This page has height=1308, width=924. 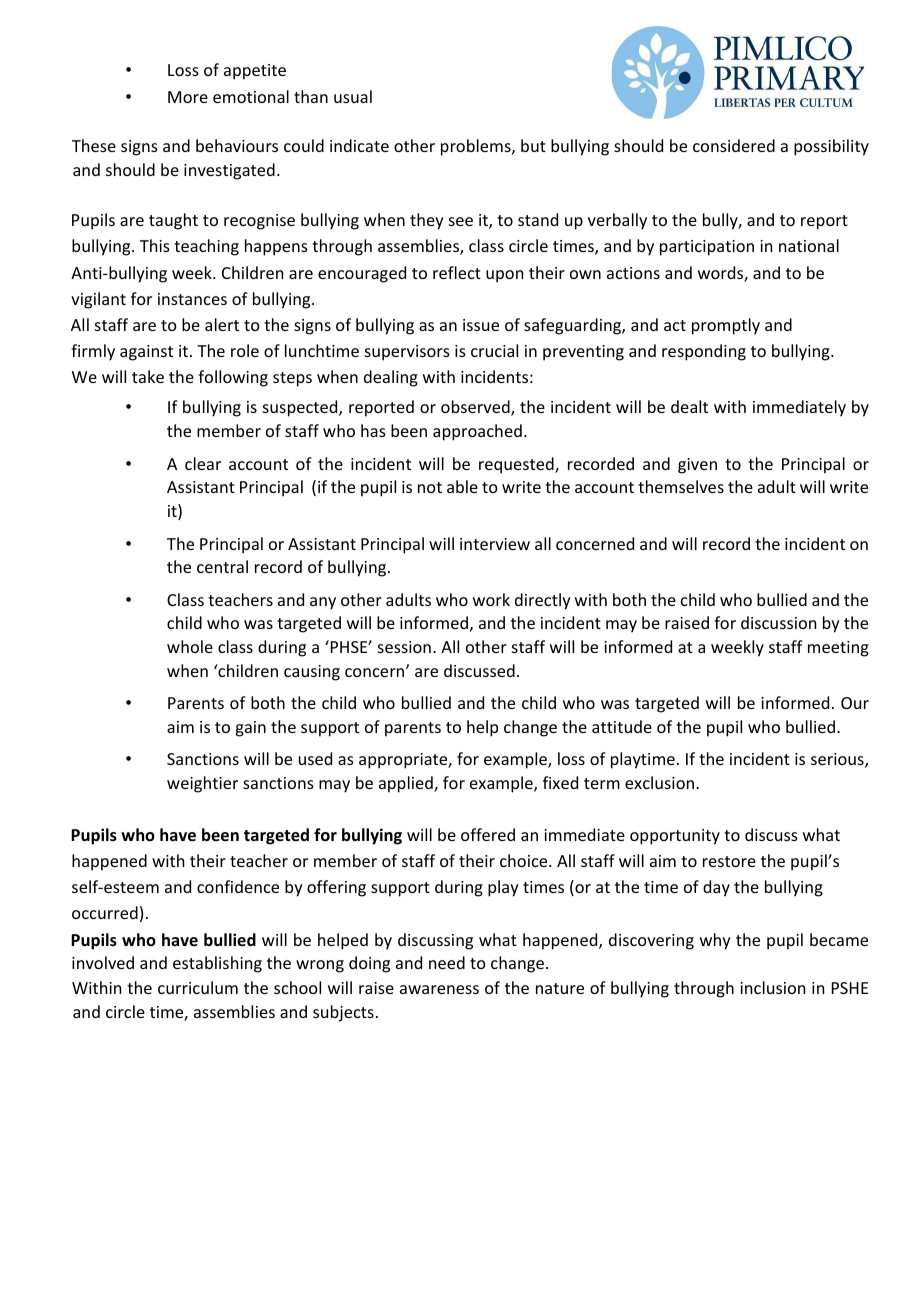 What do you see at coordinates (192, 299) in the page?
I see `instances` at bounding box center [192, 299].
